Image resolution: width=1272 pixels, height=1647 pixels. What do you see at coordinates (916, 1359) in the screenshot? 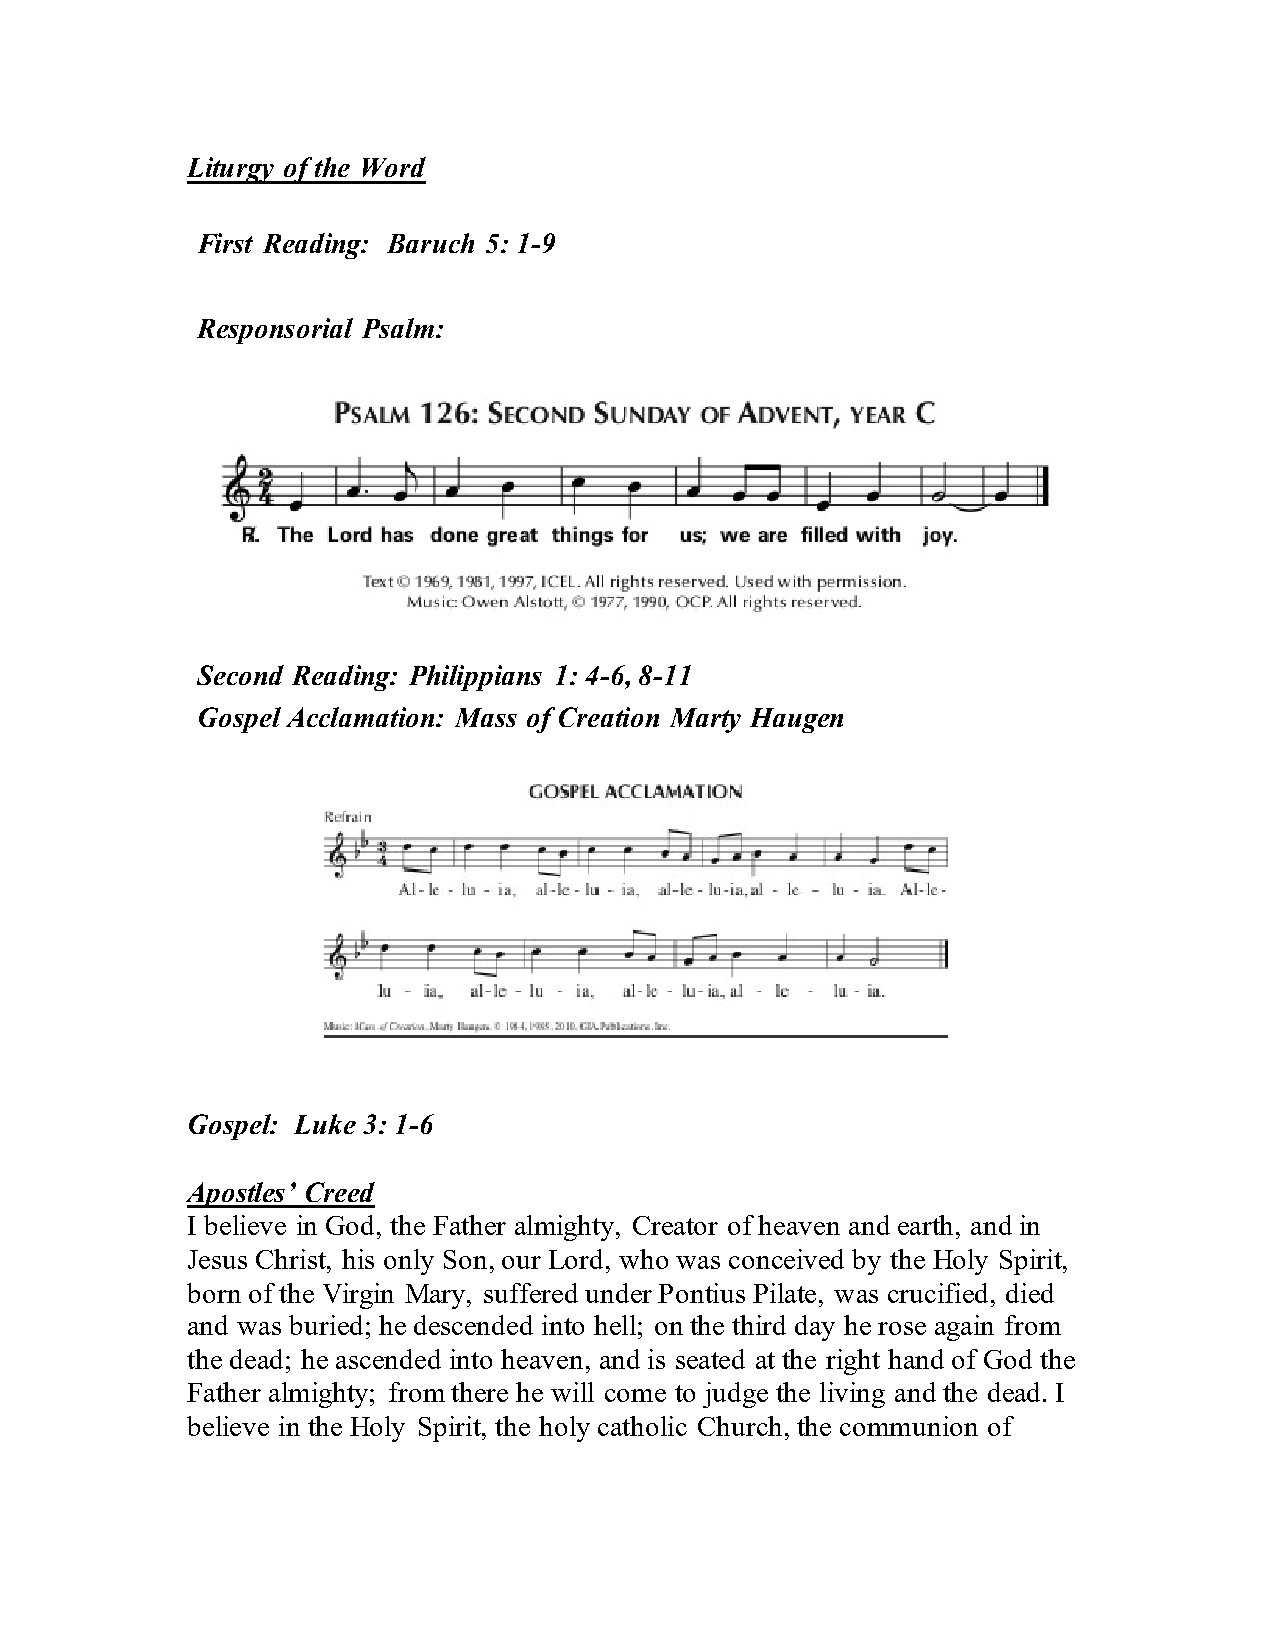
I see `hand` at bounding box center [916, 1359].
